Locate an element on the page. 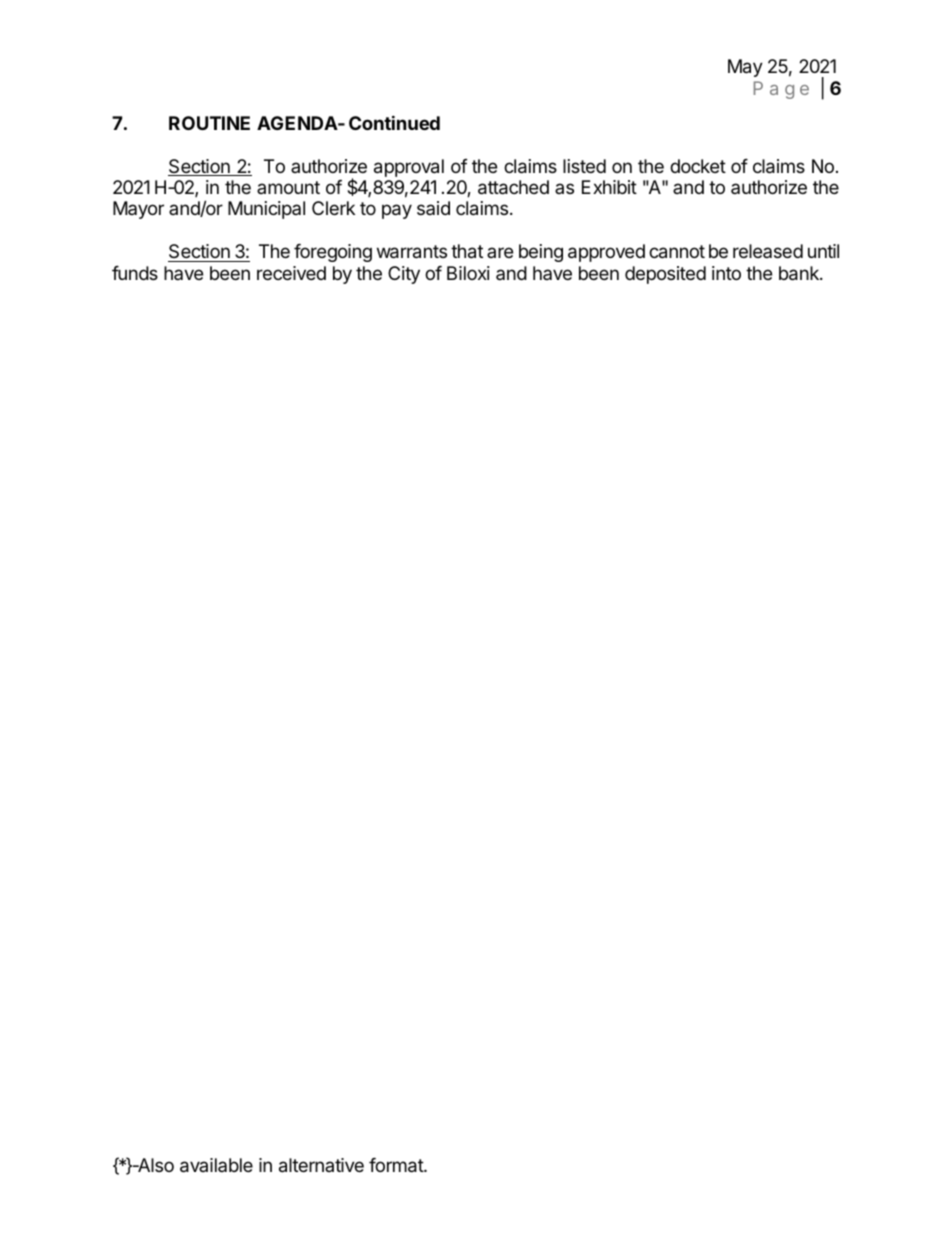 This image has height=1233, width=952. docket is located at coordinates (698, 166).
